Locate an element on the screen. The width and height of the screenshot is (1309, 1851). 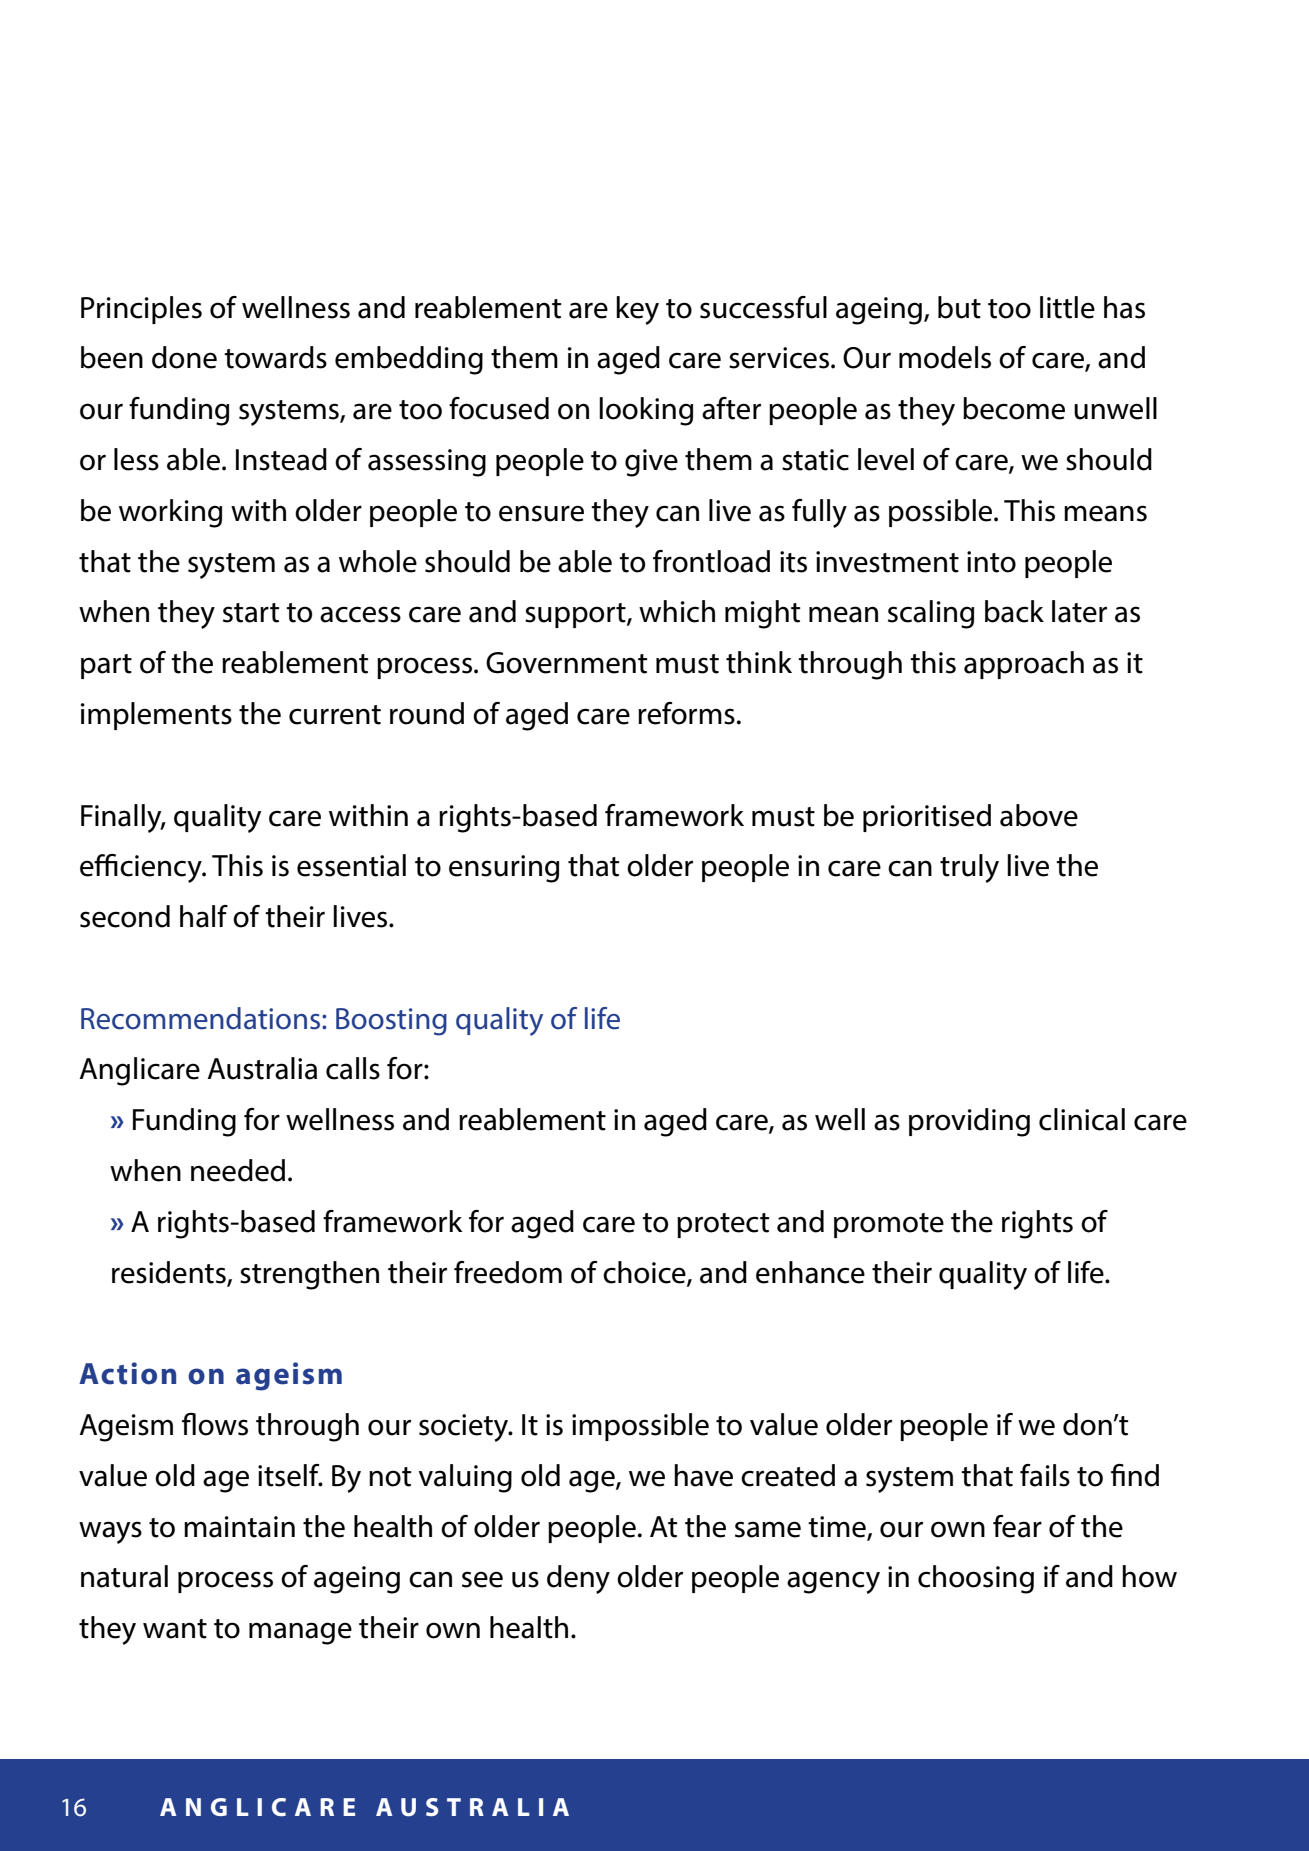
Government is located at coordinates (566, 663).
